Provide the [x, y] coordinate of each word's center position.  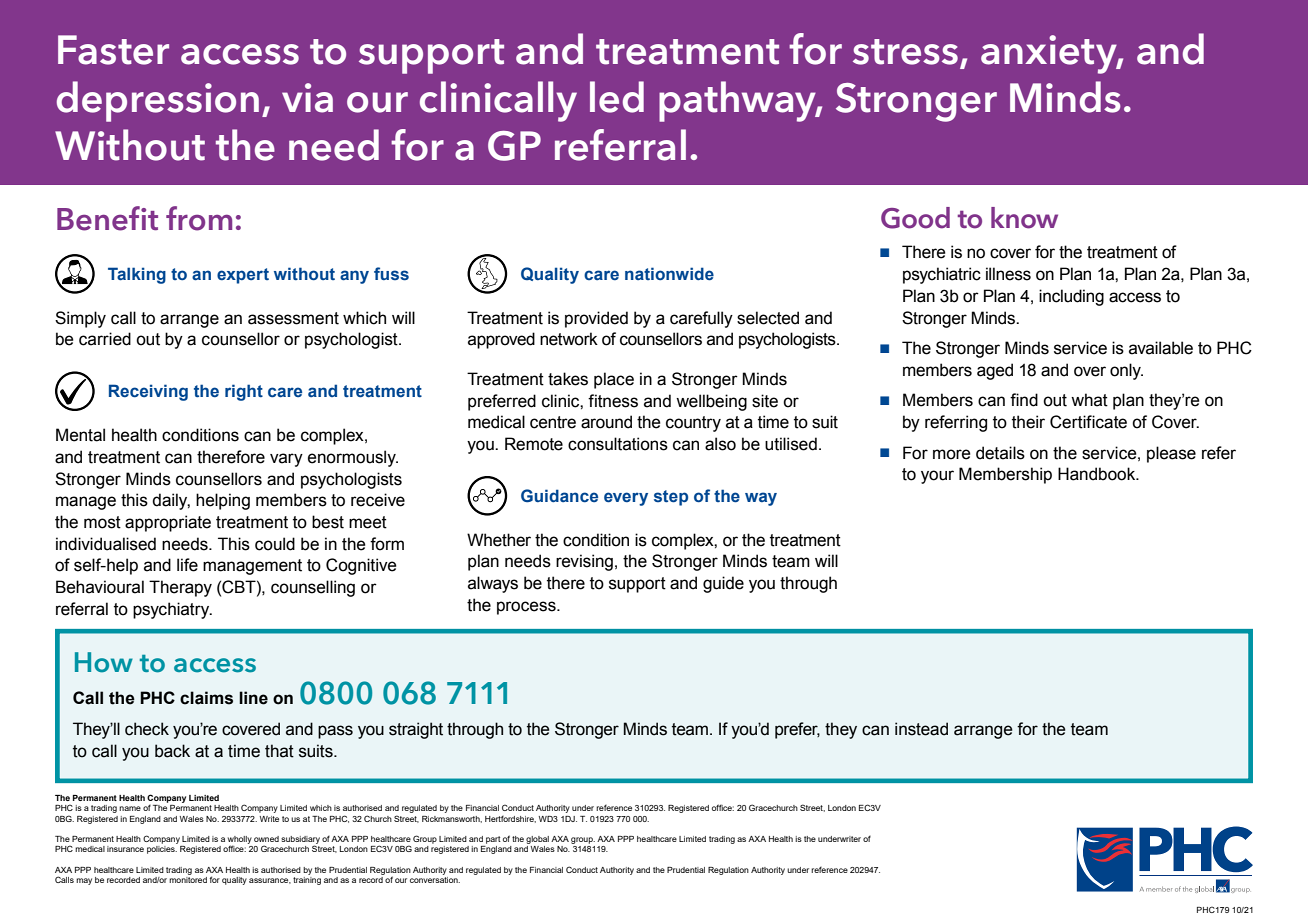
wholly [240, 841]
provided [596, 319]
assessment [293, 318]
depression [158, 101]
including [1071, 297]
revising [584, 562]
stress [905, 52]
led [617, 97]
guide [723, 584]
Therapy [180, 588]
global [537, 840]
